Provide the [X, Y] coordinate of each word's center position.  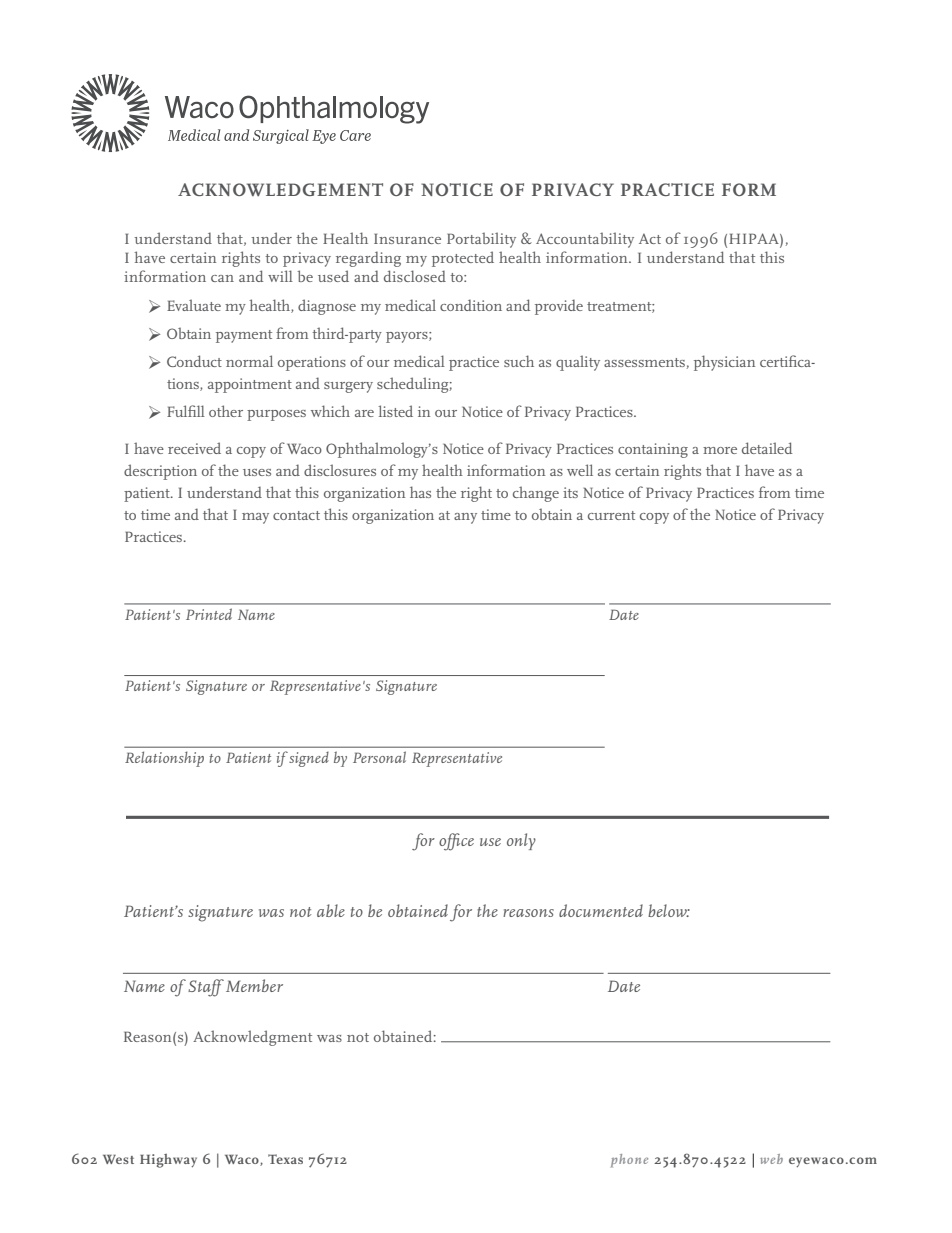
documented [601, 910]
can [222, 278]
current [611, 515]
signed [308, 759]
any [465, 518]
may [255, 518]
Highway [168, 1161]
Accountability [585, 240]
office [456, 842]
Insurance [407, 238]
